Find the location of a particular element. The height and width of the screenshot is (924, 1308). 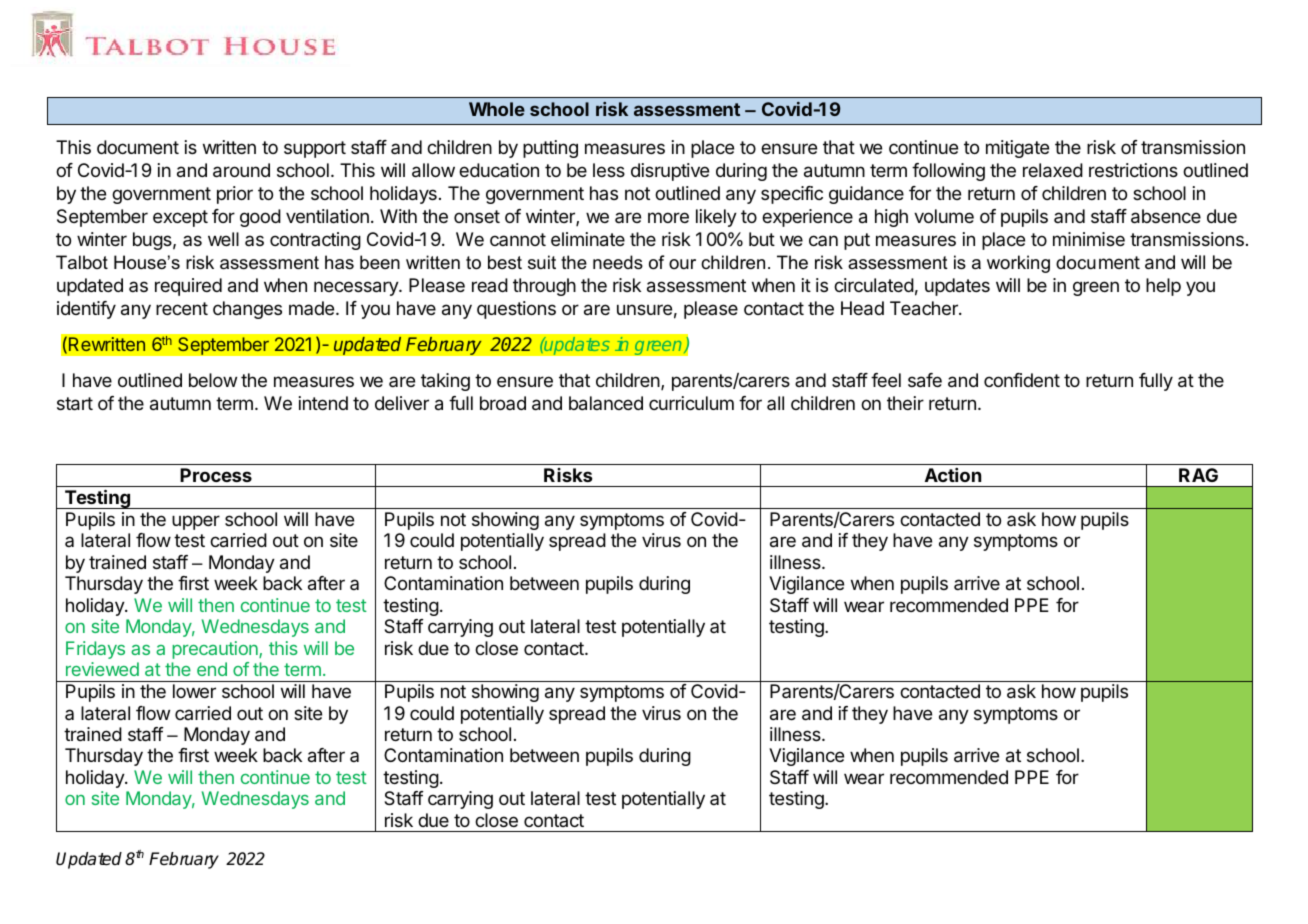

mitigate is located at coordinates (1017, 149).
